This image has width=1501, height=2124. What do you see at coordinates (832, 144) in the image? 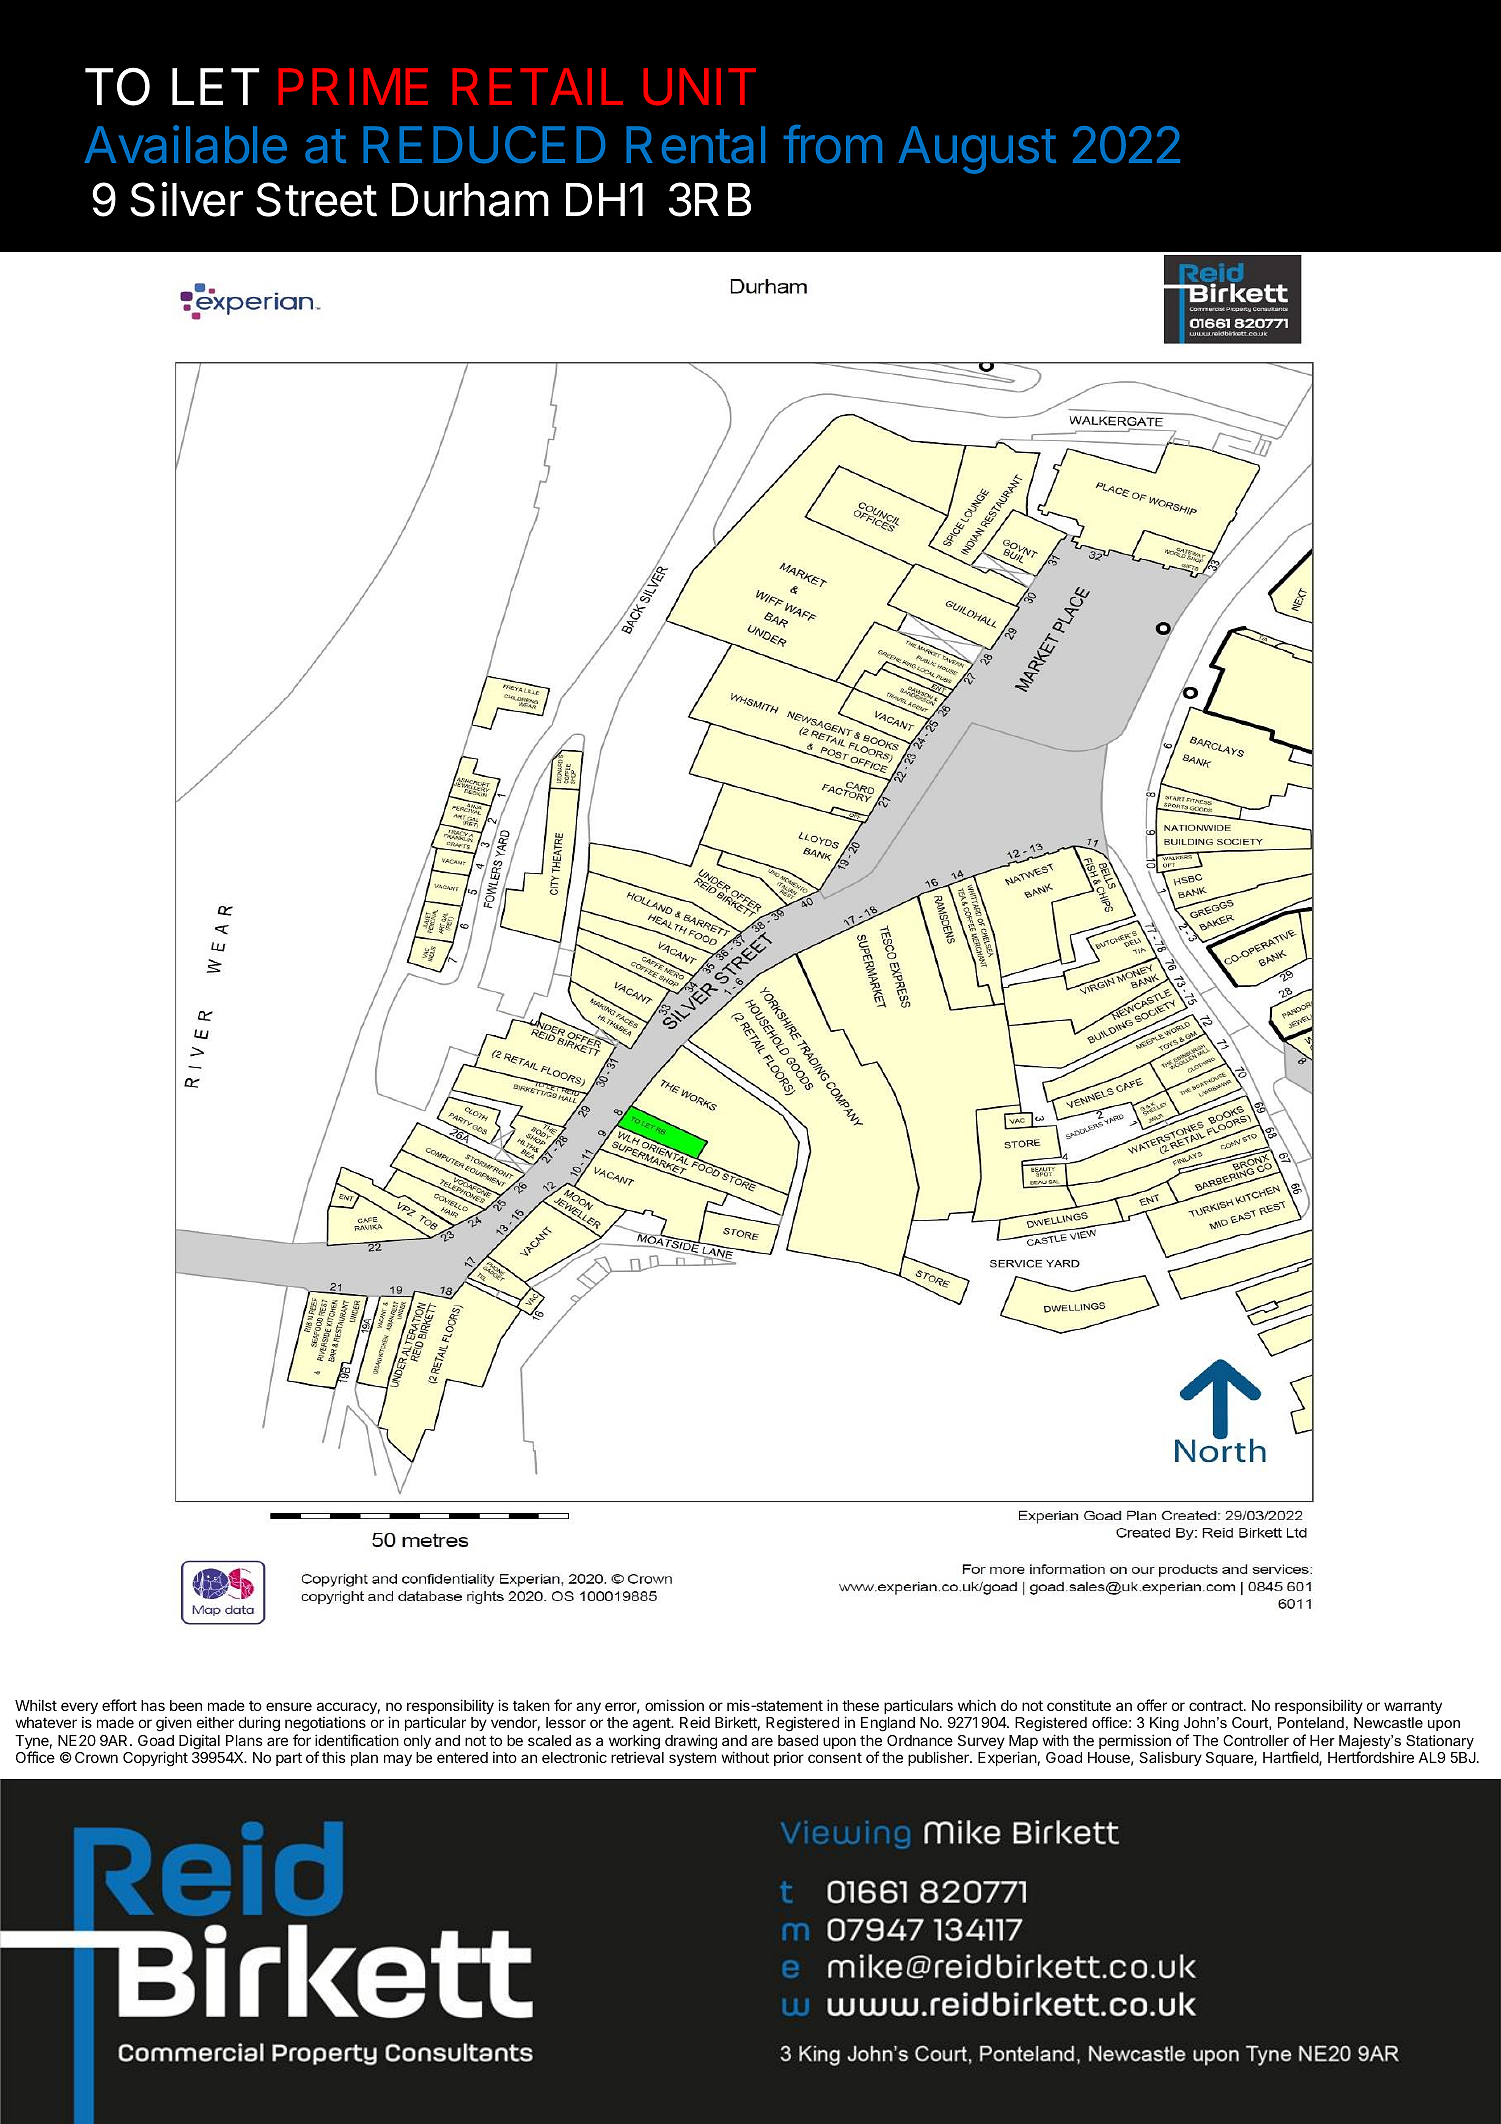
I see `from` at bounding box center [832, 144].
